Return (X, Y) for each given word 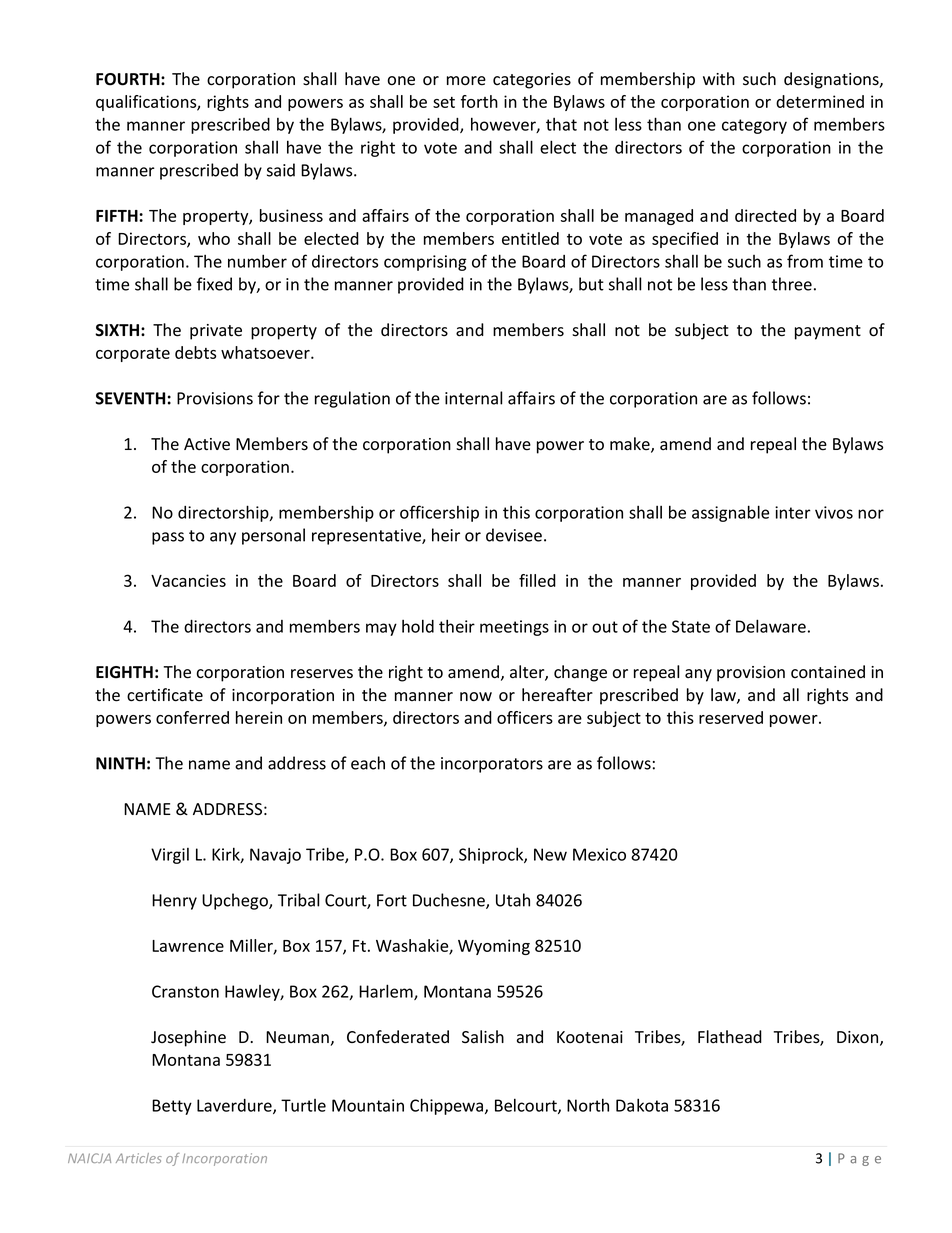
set (444, 102)
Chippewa (446, 1106)
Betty (172, 1107)
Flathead (730, 1037)
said (281, 170)
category (754, 126)
